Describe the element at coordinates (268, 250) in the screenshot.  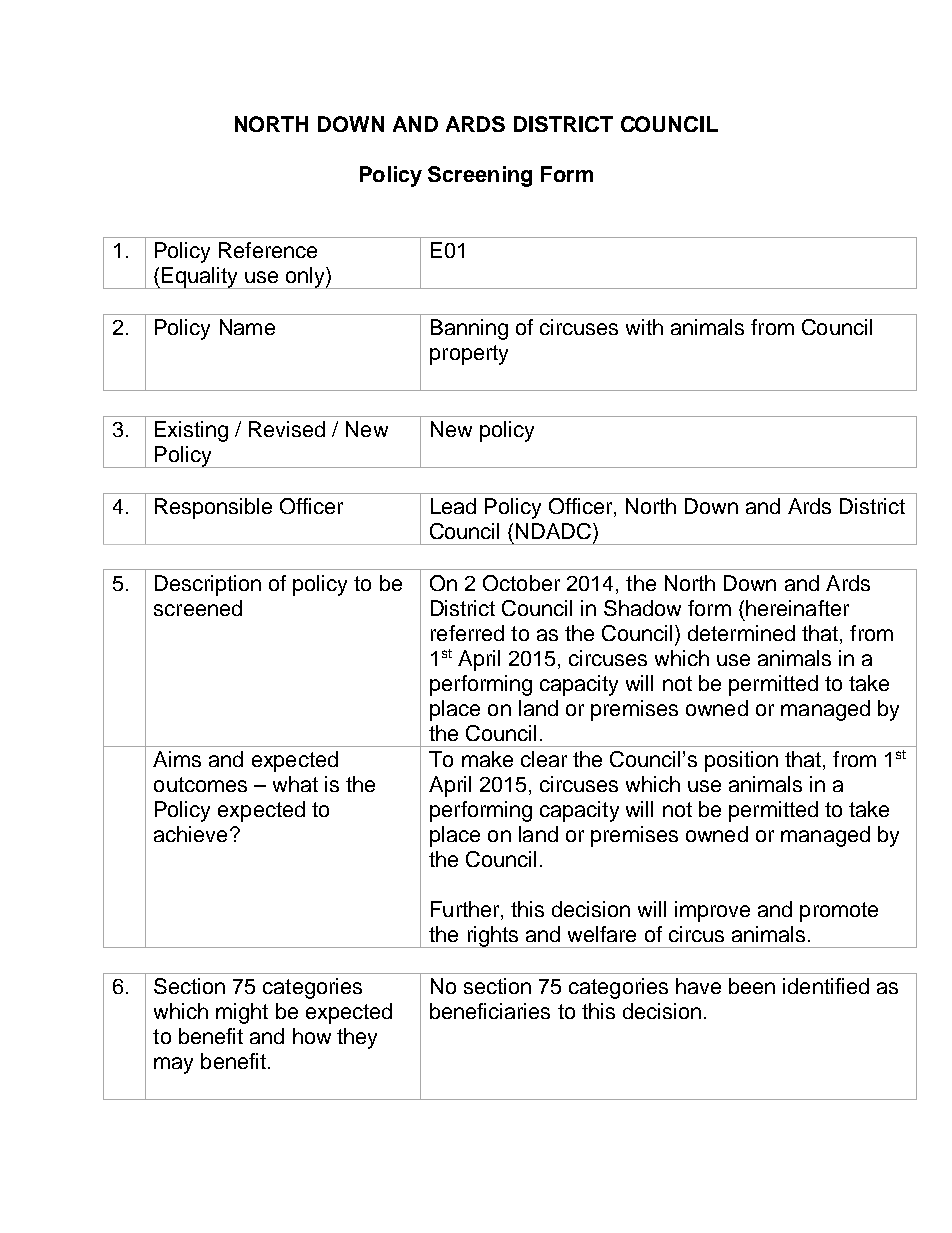
I see `Reference` at that location.
